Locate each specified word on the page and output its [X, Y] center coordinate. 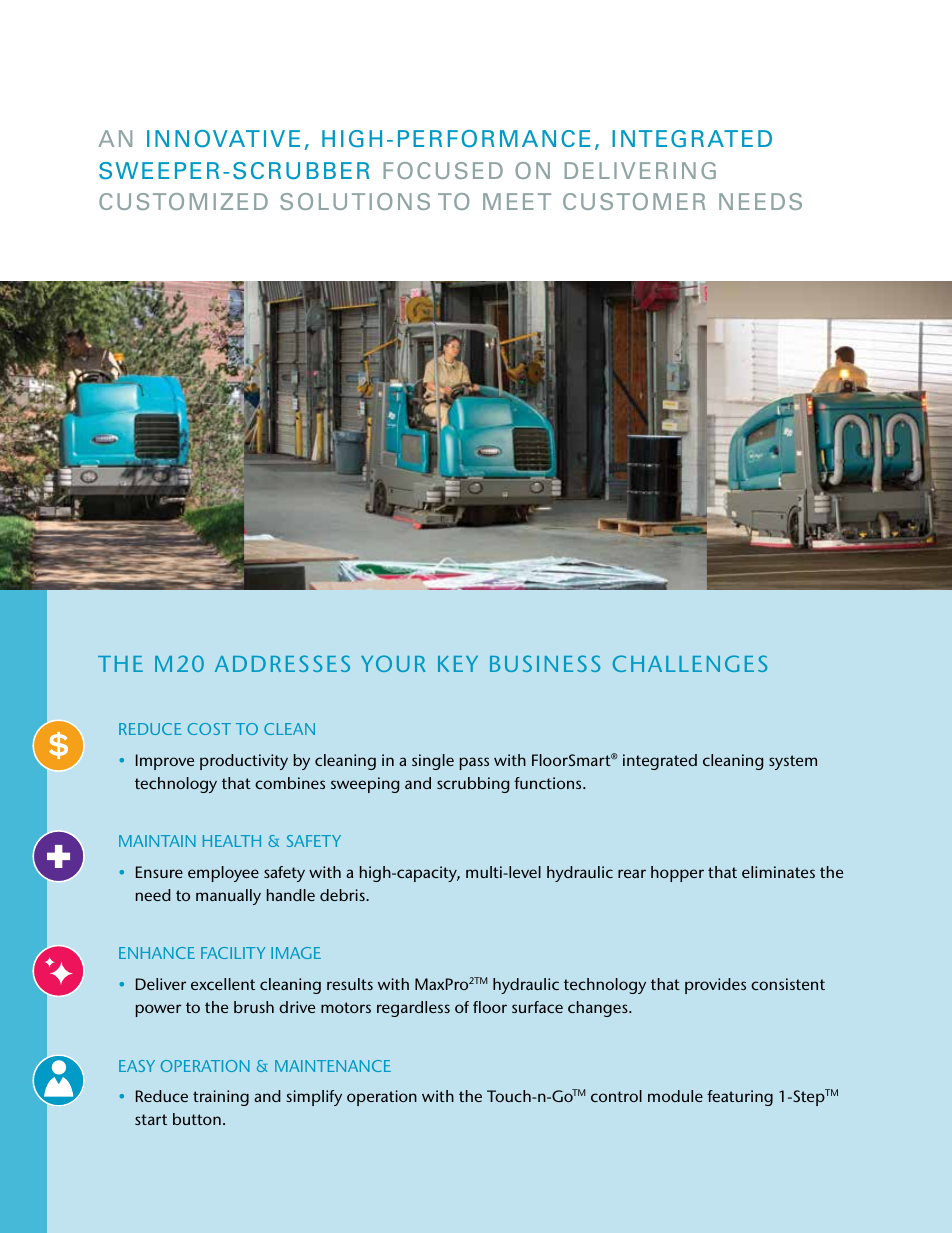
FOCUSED [443, 170]
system [793, 762]
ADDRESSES [282, 663]
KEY [458, 664]
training [221, 1098]
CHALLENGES [690, 663]
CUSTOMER [634, 201]
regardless [413, 1009]
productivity [244, 762]
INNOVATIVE [223, 139]
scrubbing [473, 785]
